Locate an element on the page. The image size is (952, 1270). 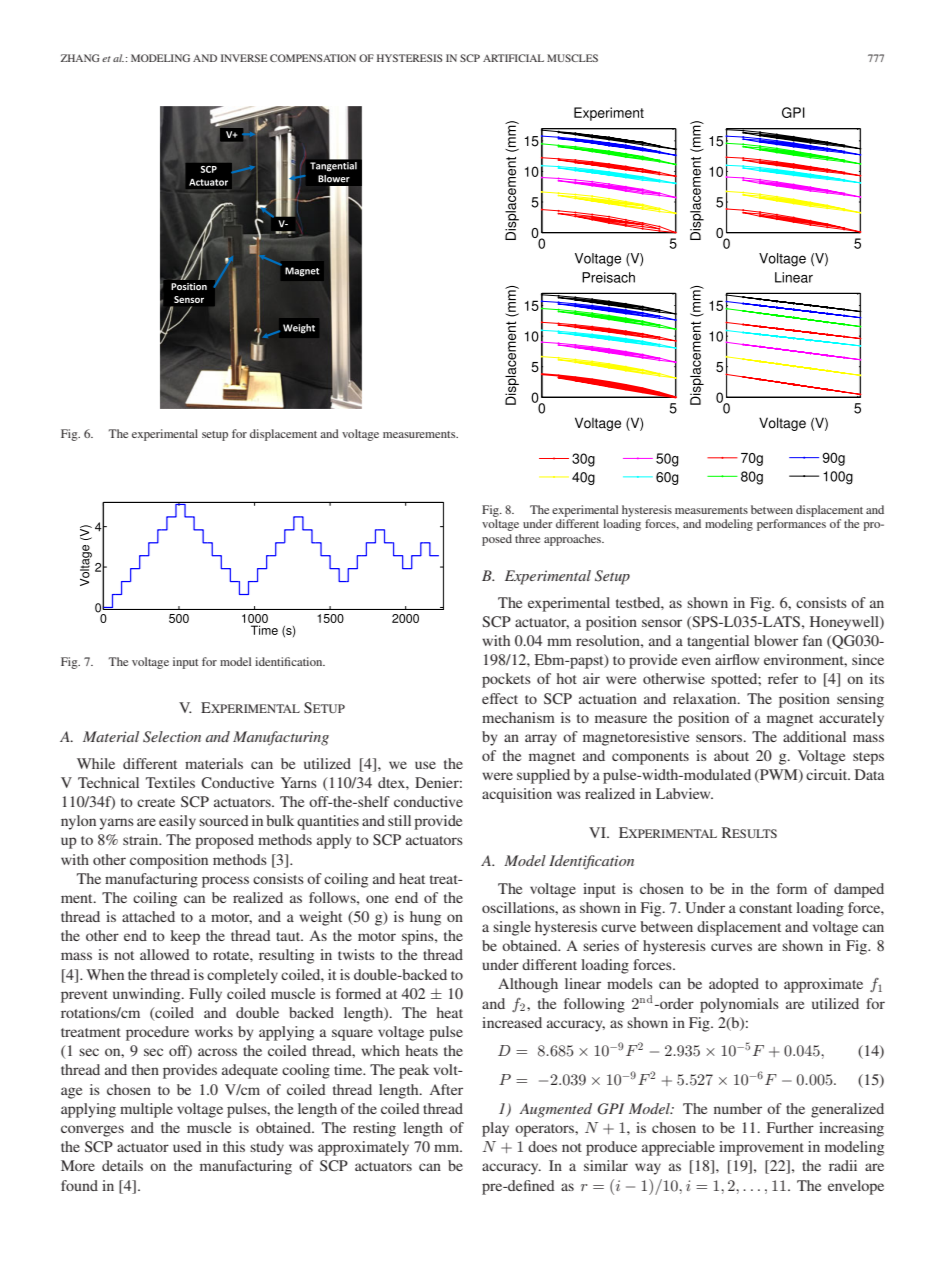
effect is located at coordinates (500, 698).
